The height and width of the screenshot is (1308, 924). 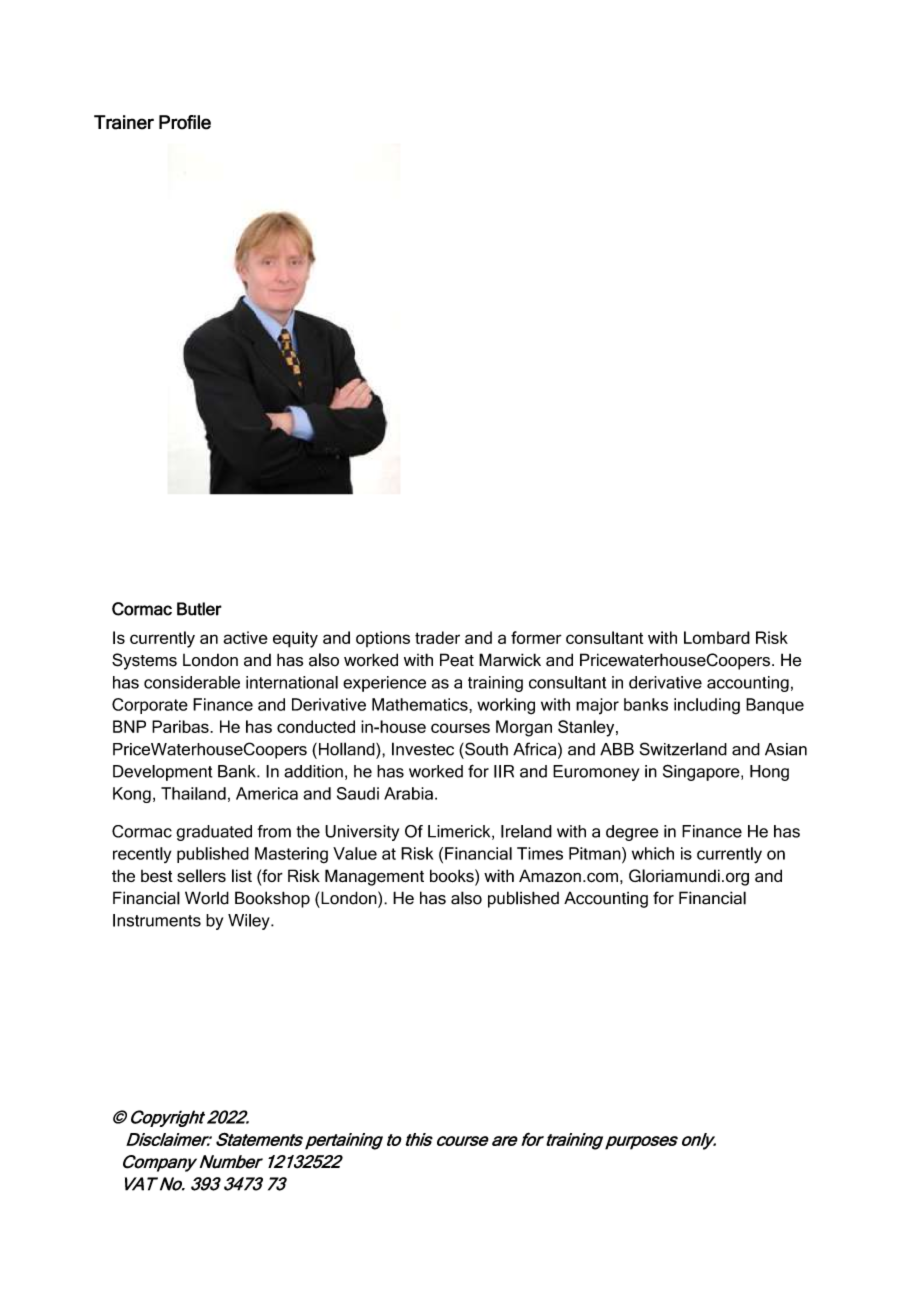 What do you see at coordinates (245, 637) in the screenshot?
I see `active` at bounding box center [245, 637].
